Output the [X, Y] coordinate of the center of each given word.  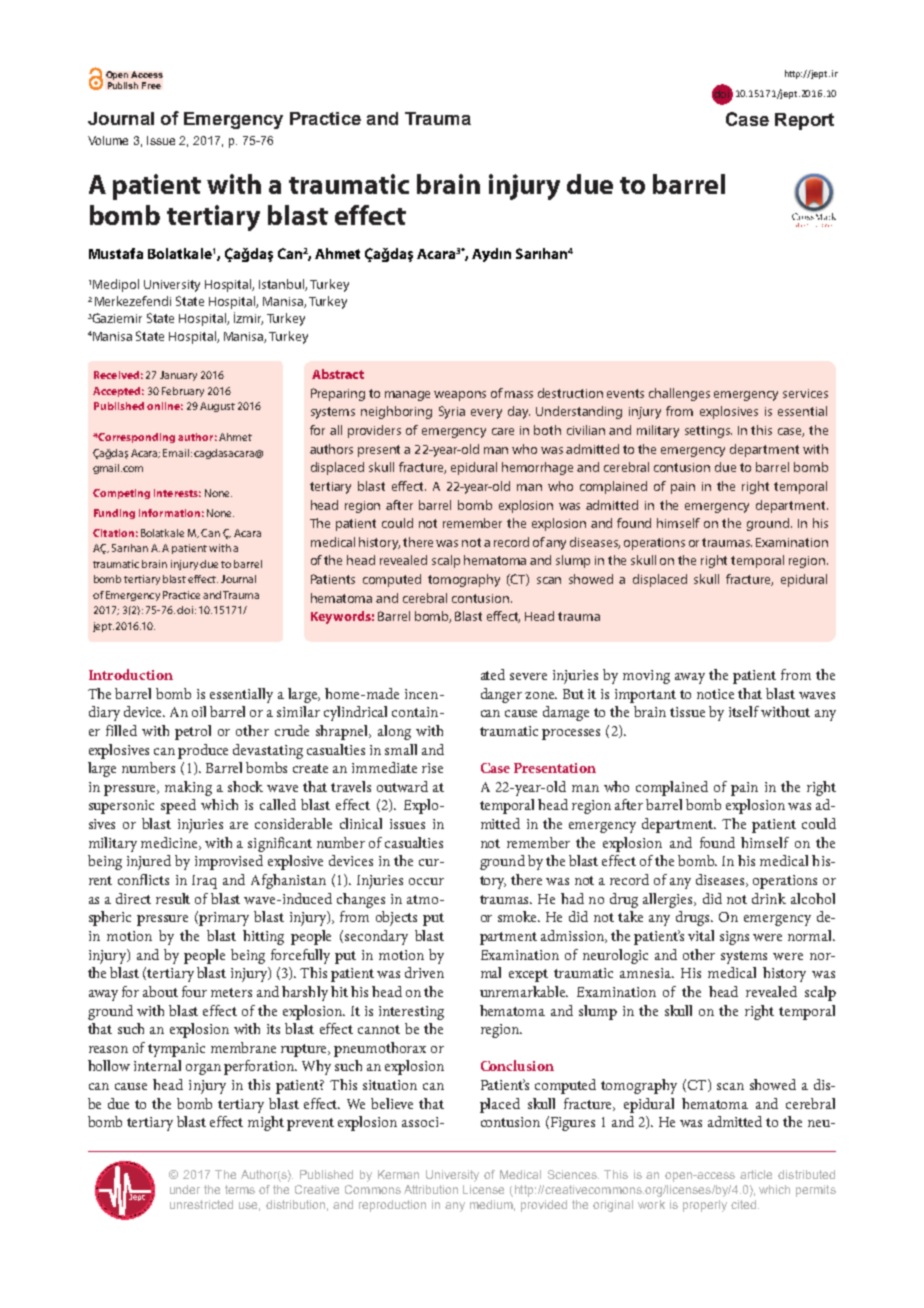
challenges [679, 394]
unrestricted [201, 1204]
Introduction [131, 674]
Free [151, 85]
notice [715, 694]
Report [804, 121]
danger [501, 695]
